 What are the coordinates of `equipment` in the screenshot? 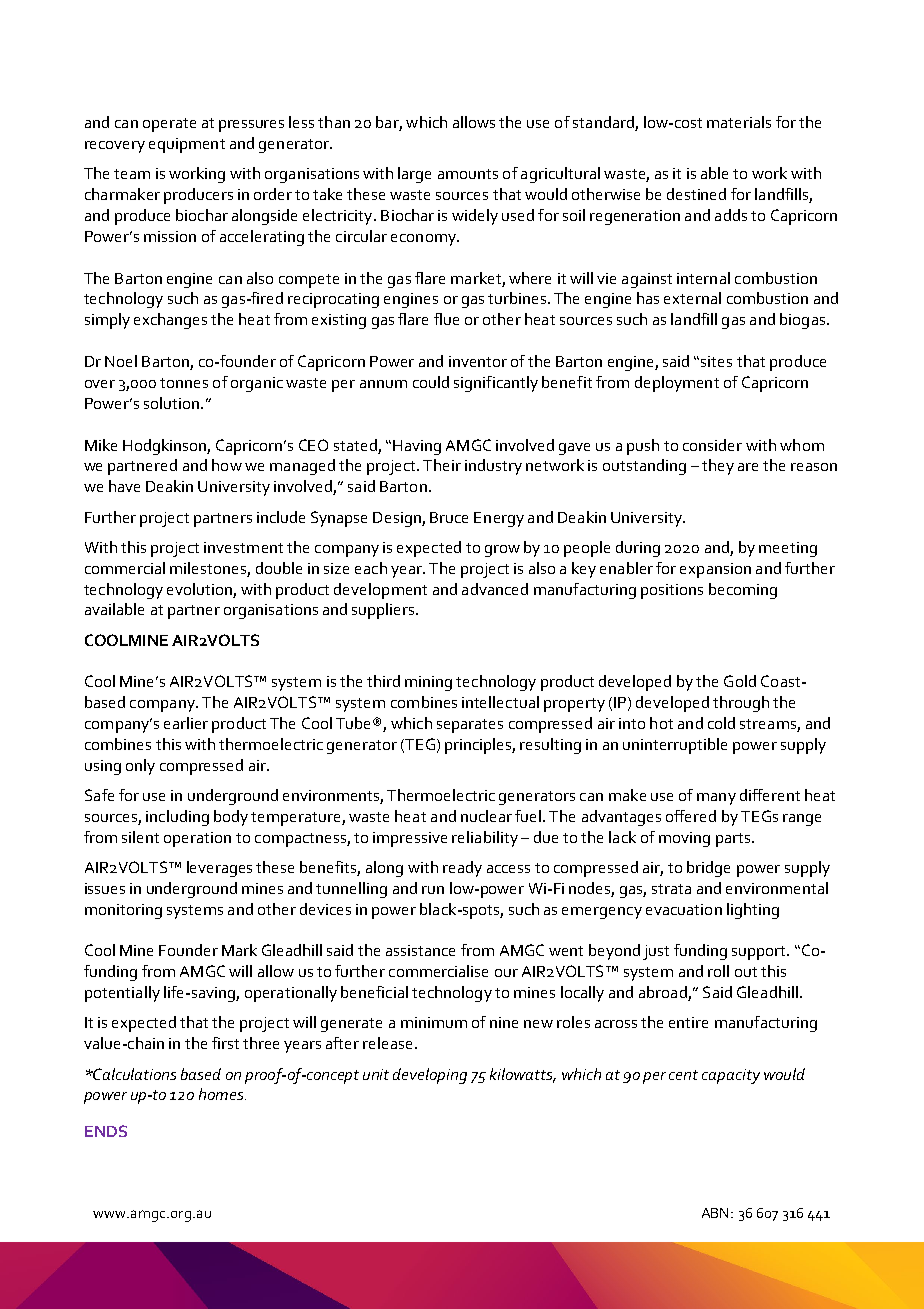 It's located at (187, 145).
